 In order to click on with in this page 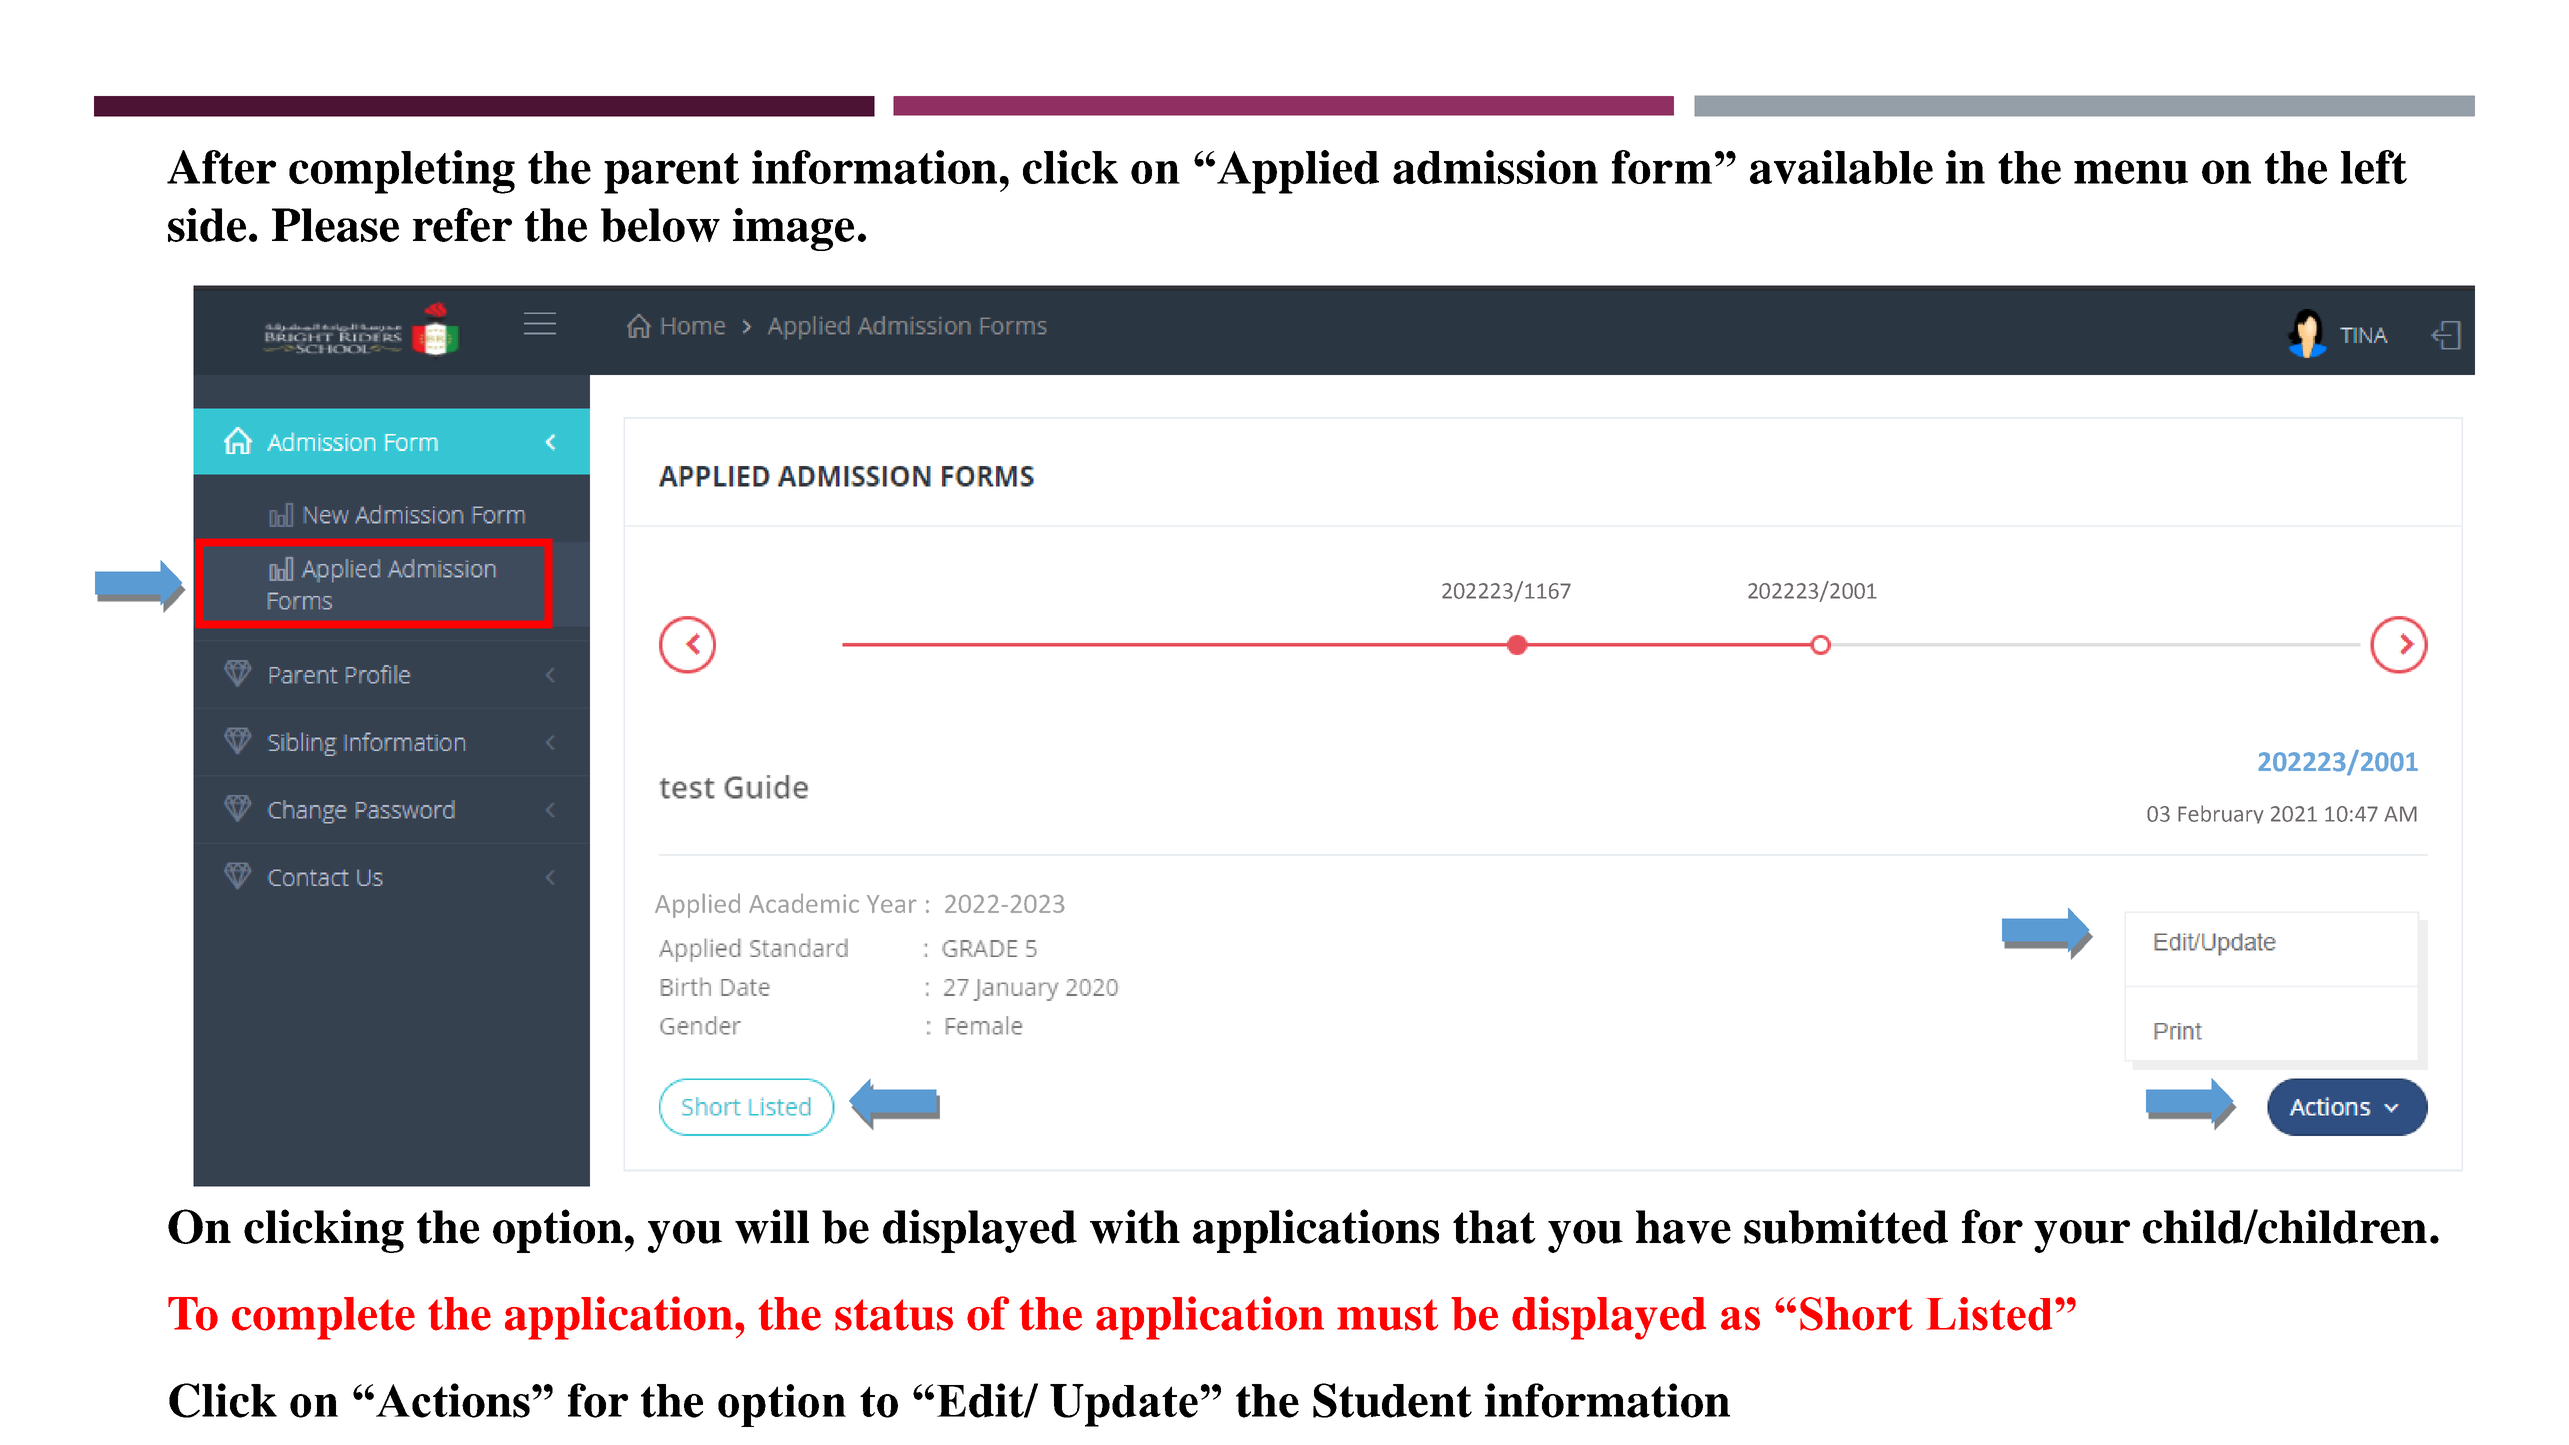, I will do `click(1135, 1226)`.
